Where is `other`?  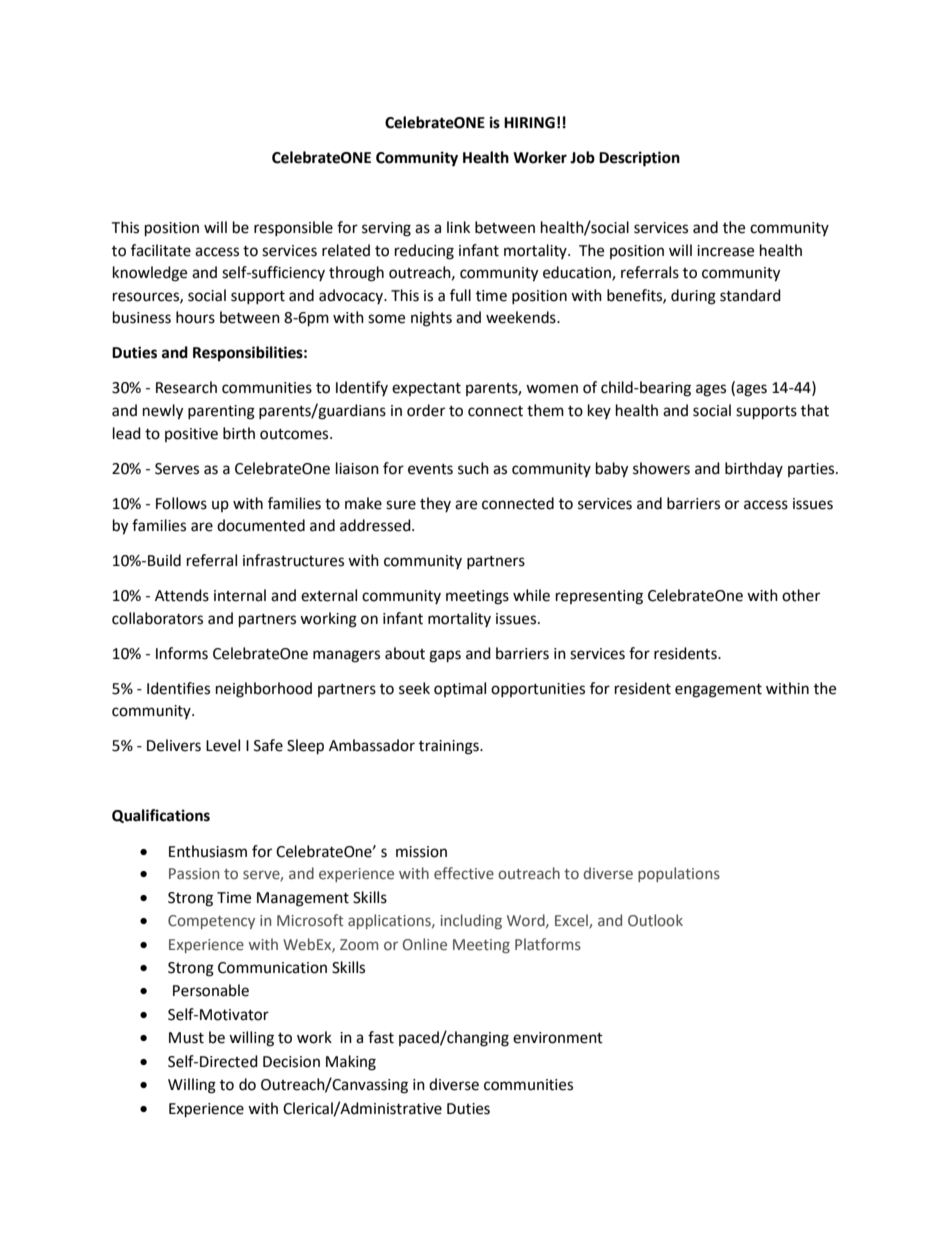 other is located at coordinates (801, 595).
